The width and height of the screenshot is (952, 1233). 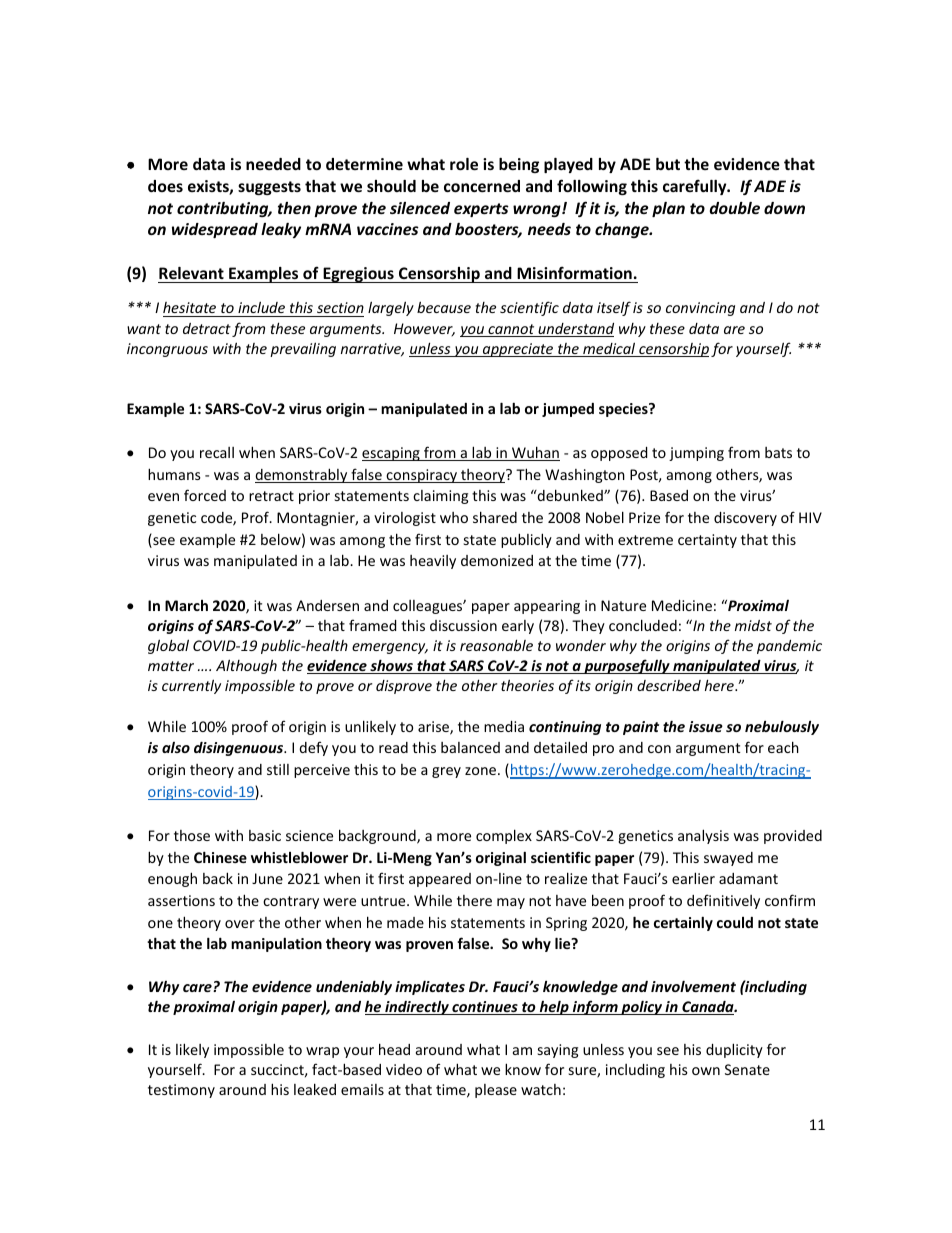 What do you see at coordinates (269, 188) in the screenshot?
I see `suggests` at bounding box center [269, 188].
